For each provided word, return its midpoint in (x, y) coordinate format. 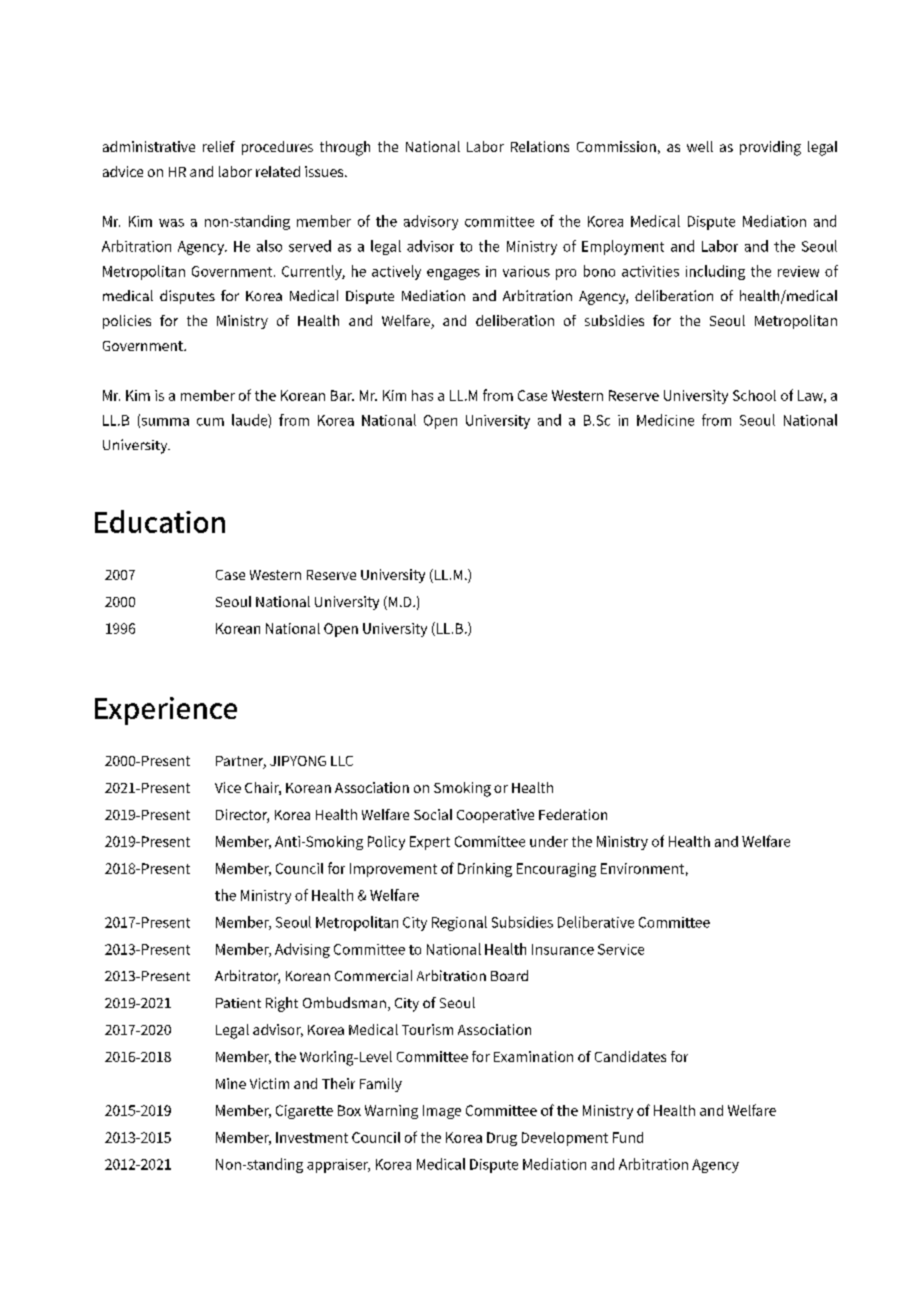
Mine (231, 1083)
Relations (540, 146)
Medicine (665, 420)
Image (442, 1112)
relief (219, 146)
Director (242, 816)
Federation (573, 814)
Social (433, 814)
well (700, 146)
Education (160, 521)
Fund (628, 1137)
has (422, 395)
